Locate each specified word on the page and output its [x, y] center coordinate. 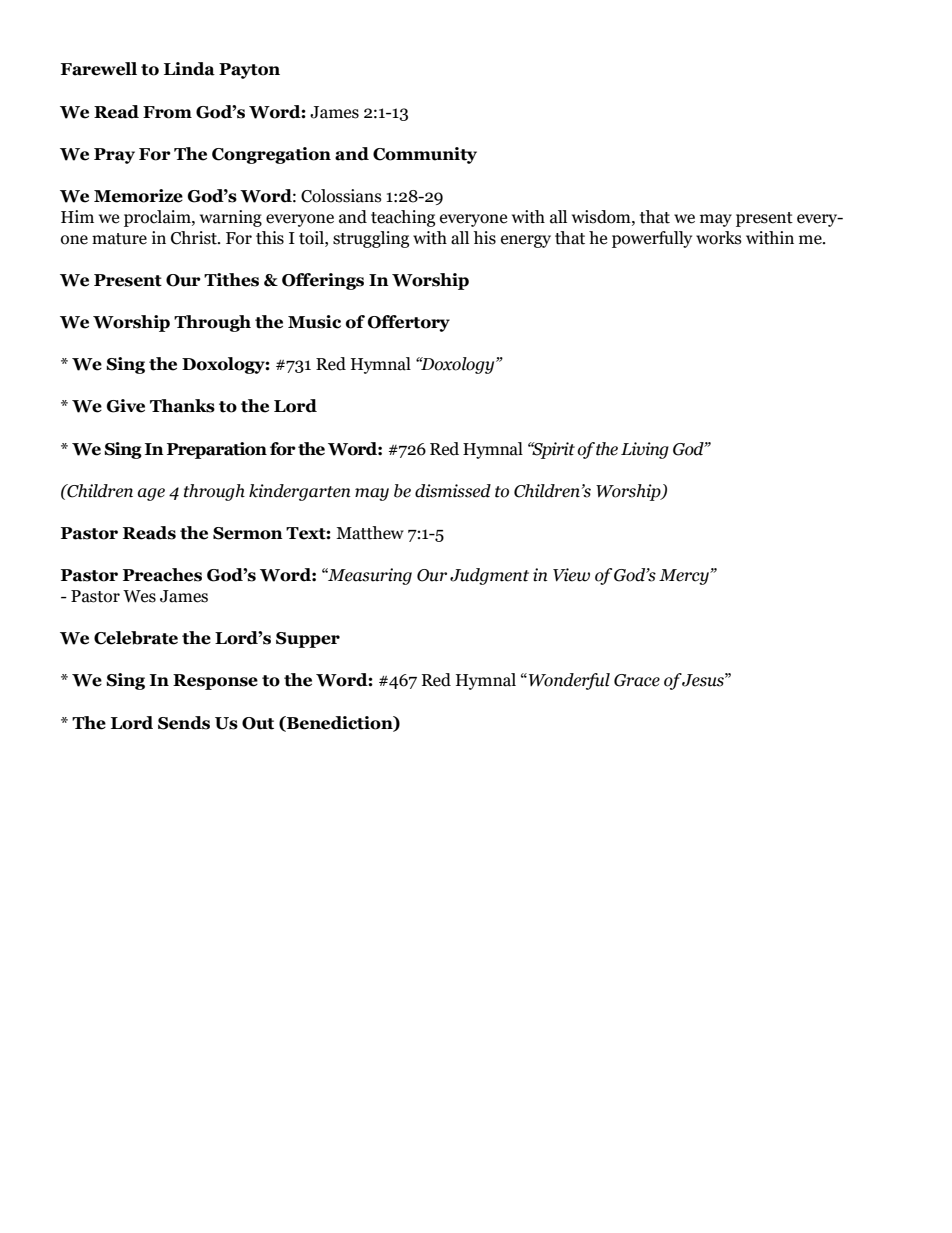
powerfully [652, 239]
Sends [184, 723]
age [151, 494]
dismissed [453, 491]
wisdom [602, 217]
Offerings [323, 281]
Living [645, 450]
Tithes [231, 280]
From [167, 112]
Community [425, 155]
